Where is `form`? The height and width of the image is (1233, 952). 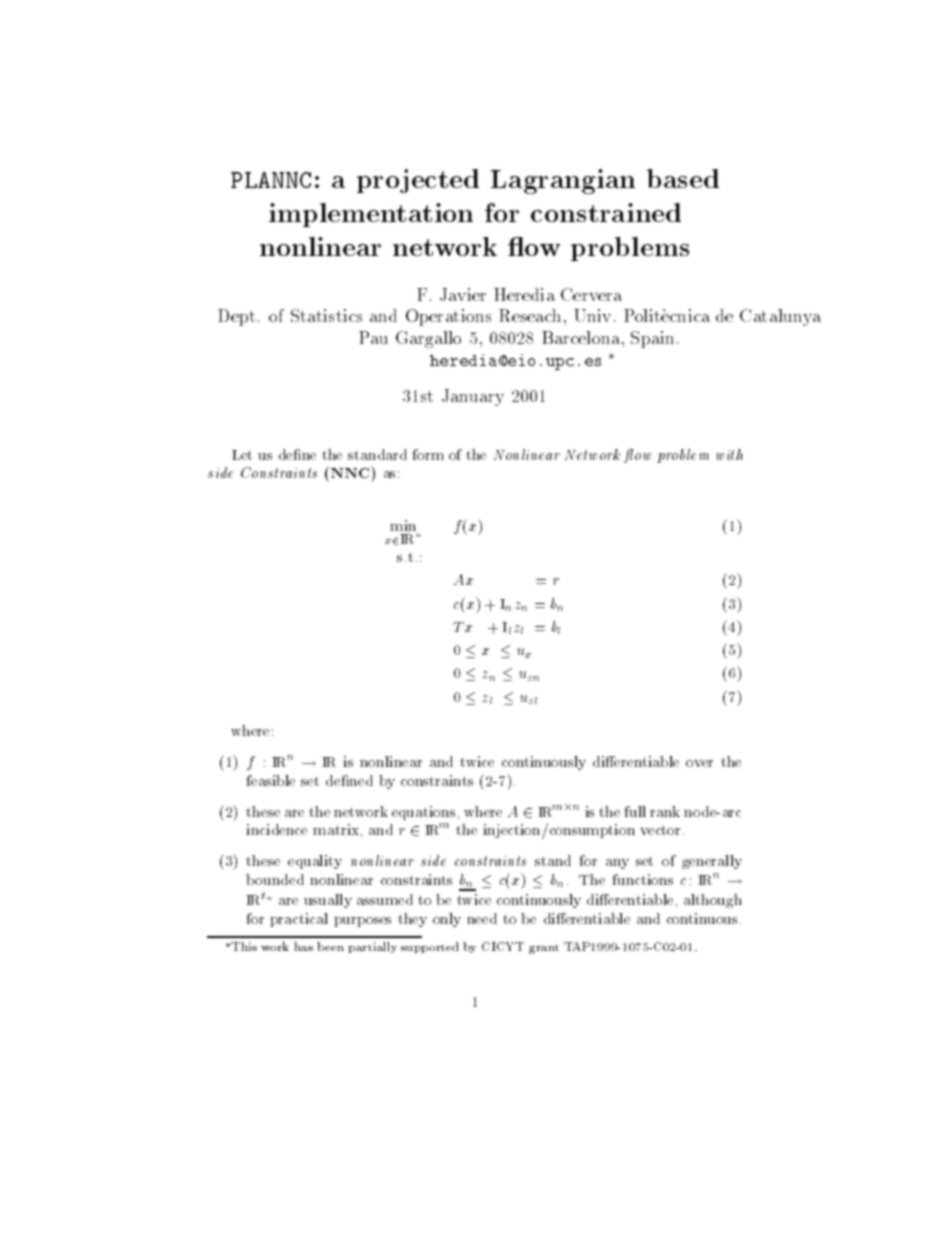
form is located at coordinates (428, 454).
